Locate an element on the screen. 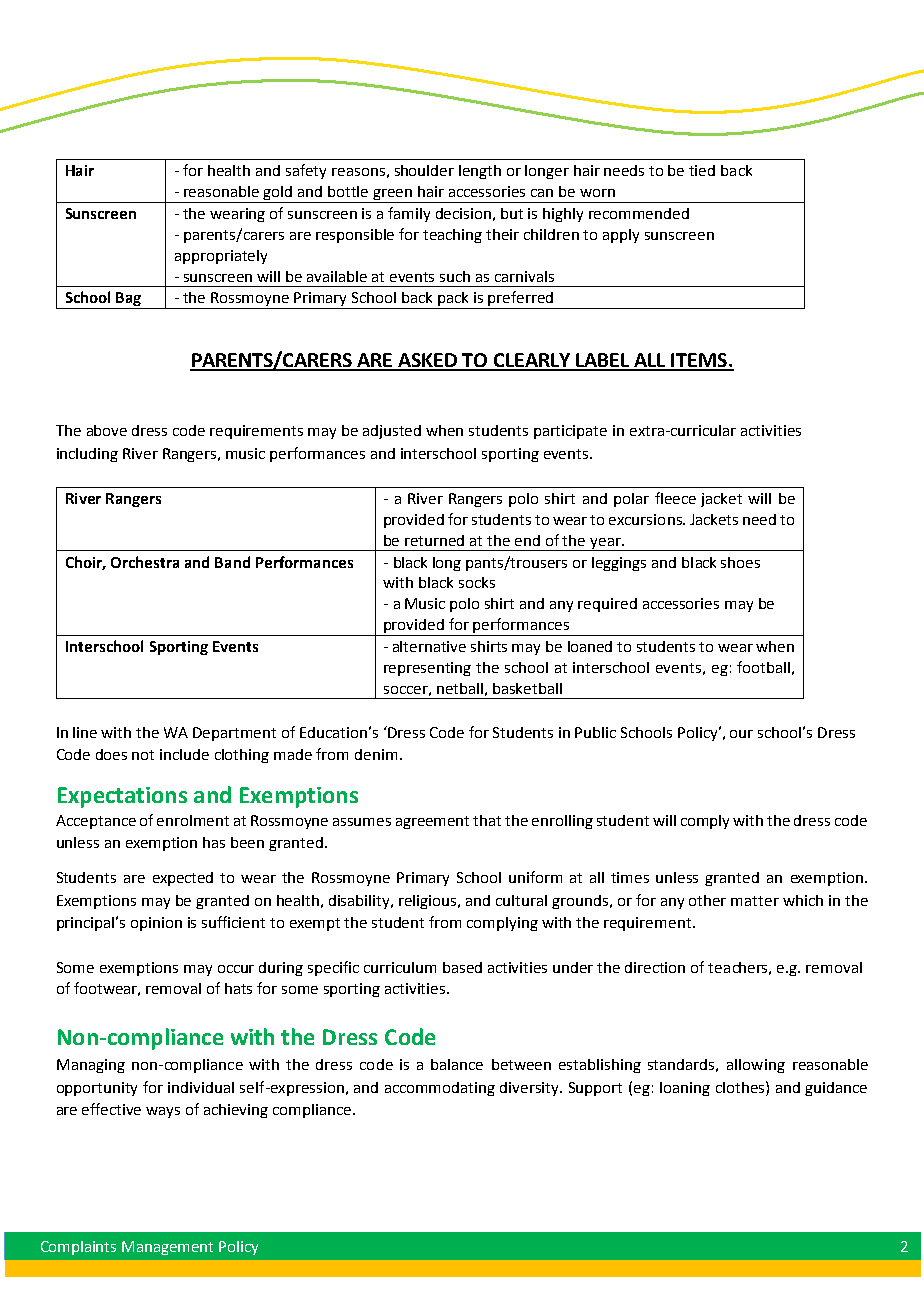 This screenshot has width=924, height=1308. teaching is located at coordinates (452, 236).
